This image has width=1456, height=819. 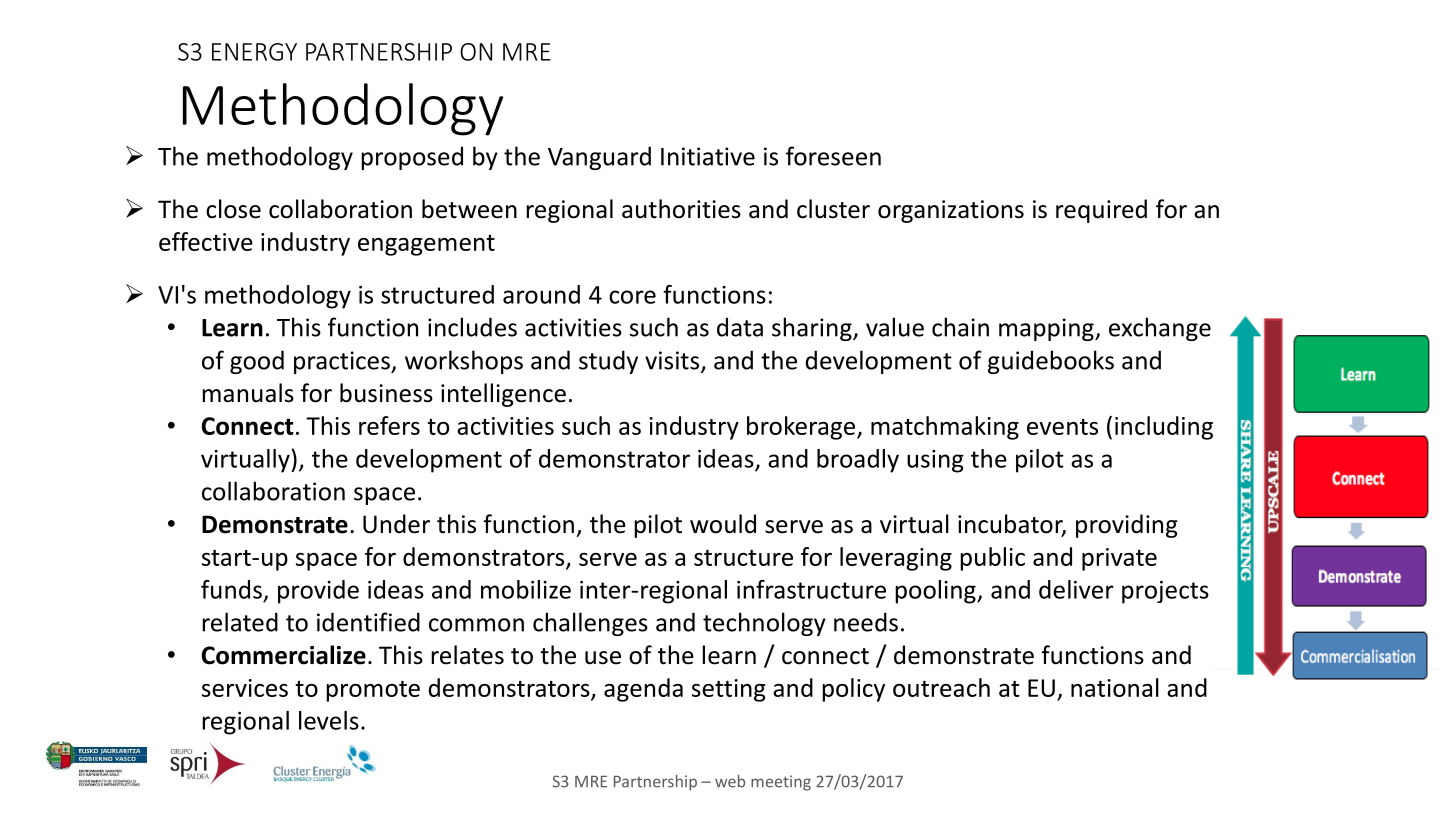 I want to click on ENERGY, so click(x=254, y=52).
